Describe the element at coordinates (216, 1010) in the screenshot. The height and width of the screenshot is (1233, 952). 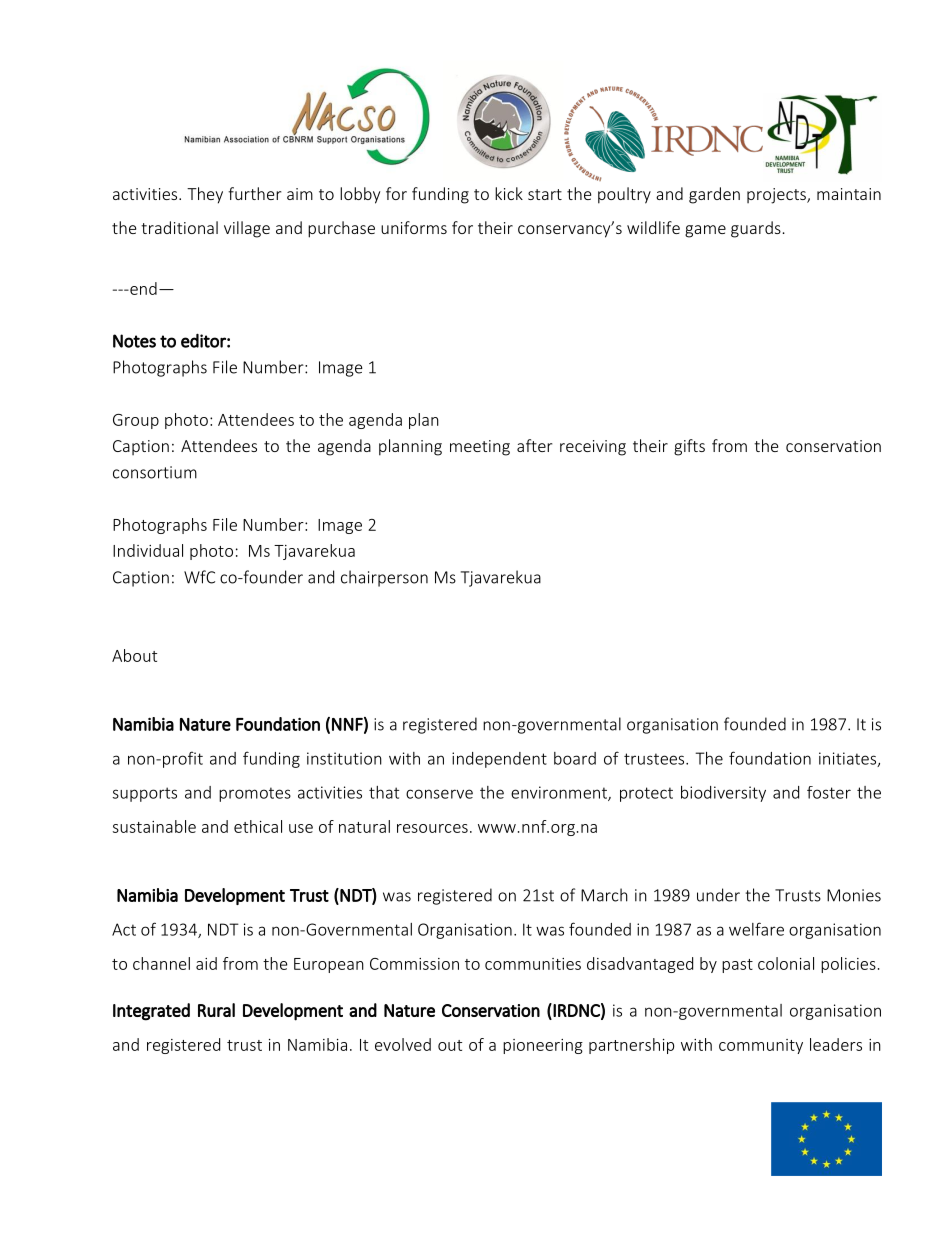
I see `Rural` at that location.
